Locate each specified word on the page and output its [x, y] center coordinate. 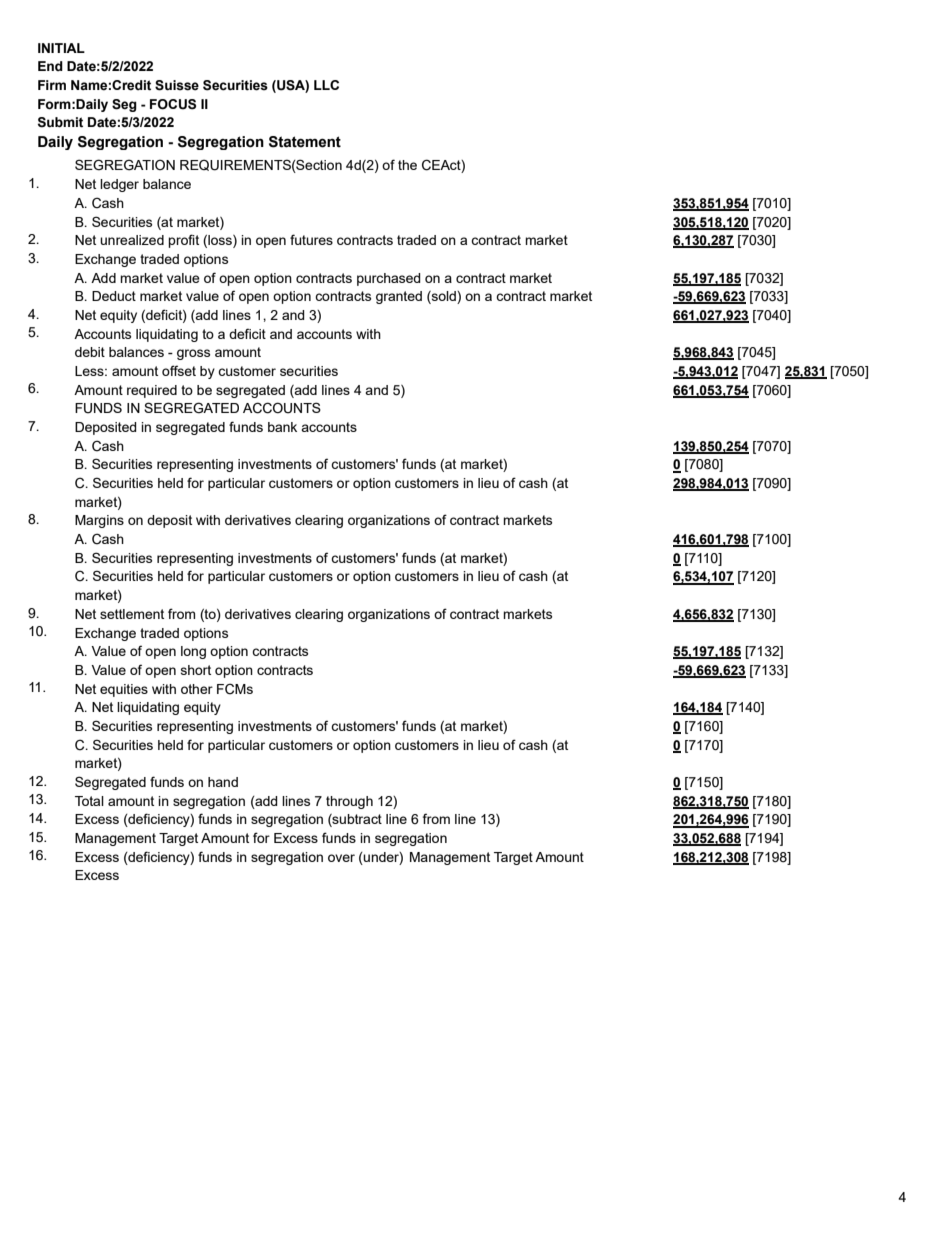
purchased [389, 279]
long [193, 652]
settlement [132, 614]
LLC [326, 85]
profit [183, 241]
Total [89, 801]
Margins [99, 521]
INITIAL [61, 48]
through [349, 802]
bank [282, 427]
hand [223, 782]
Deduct [114, 296]
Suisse [177, 85]
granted [399, 297]
